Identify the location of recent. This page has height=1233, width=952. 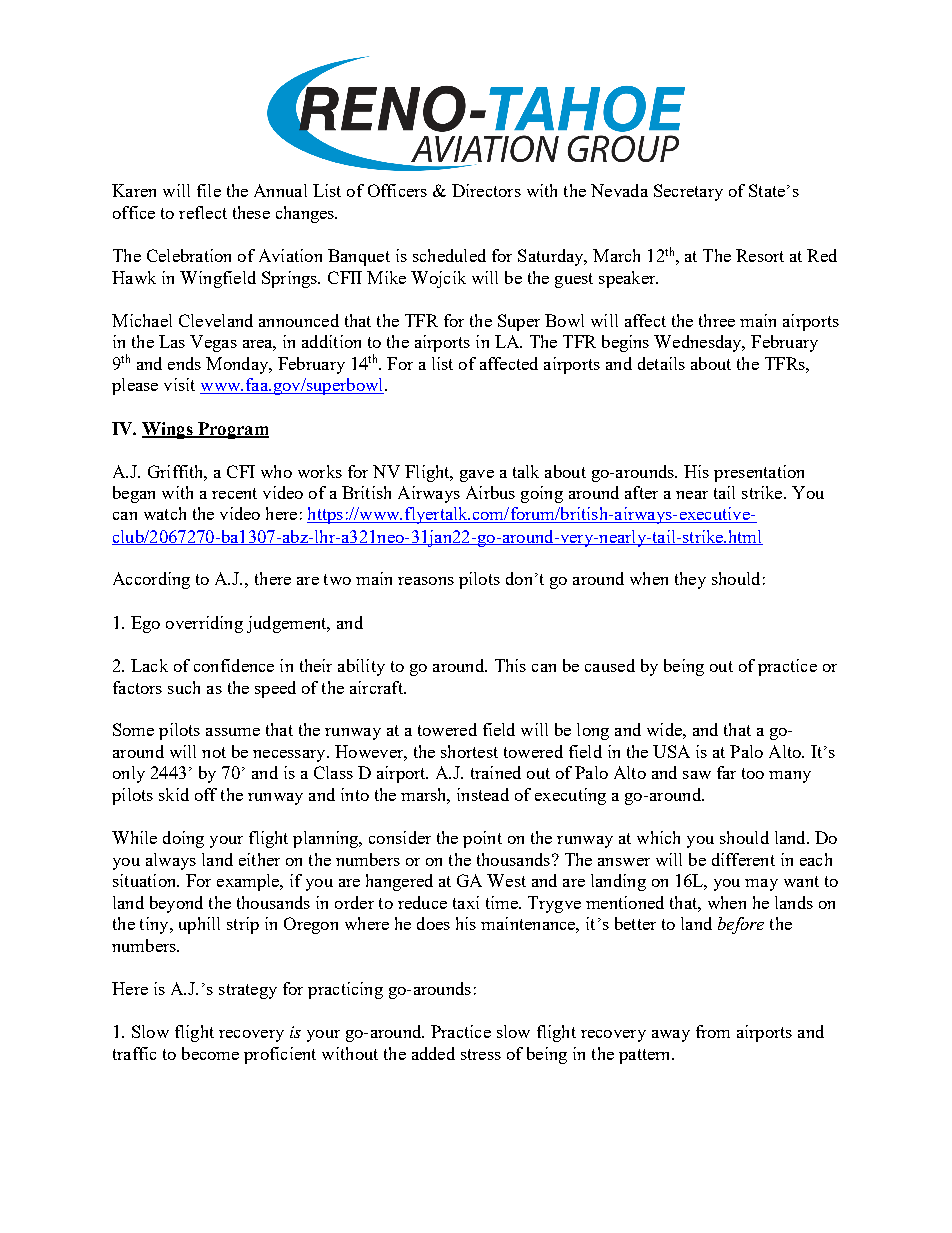
(234, 493).
